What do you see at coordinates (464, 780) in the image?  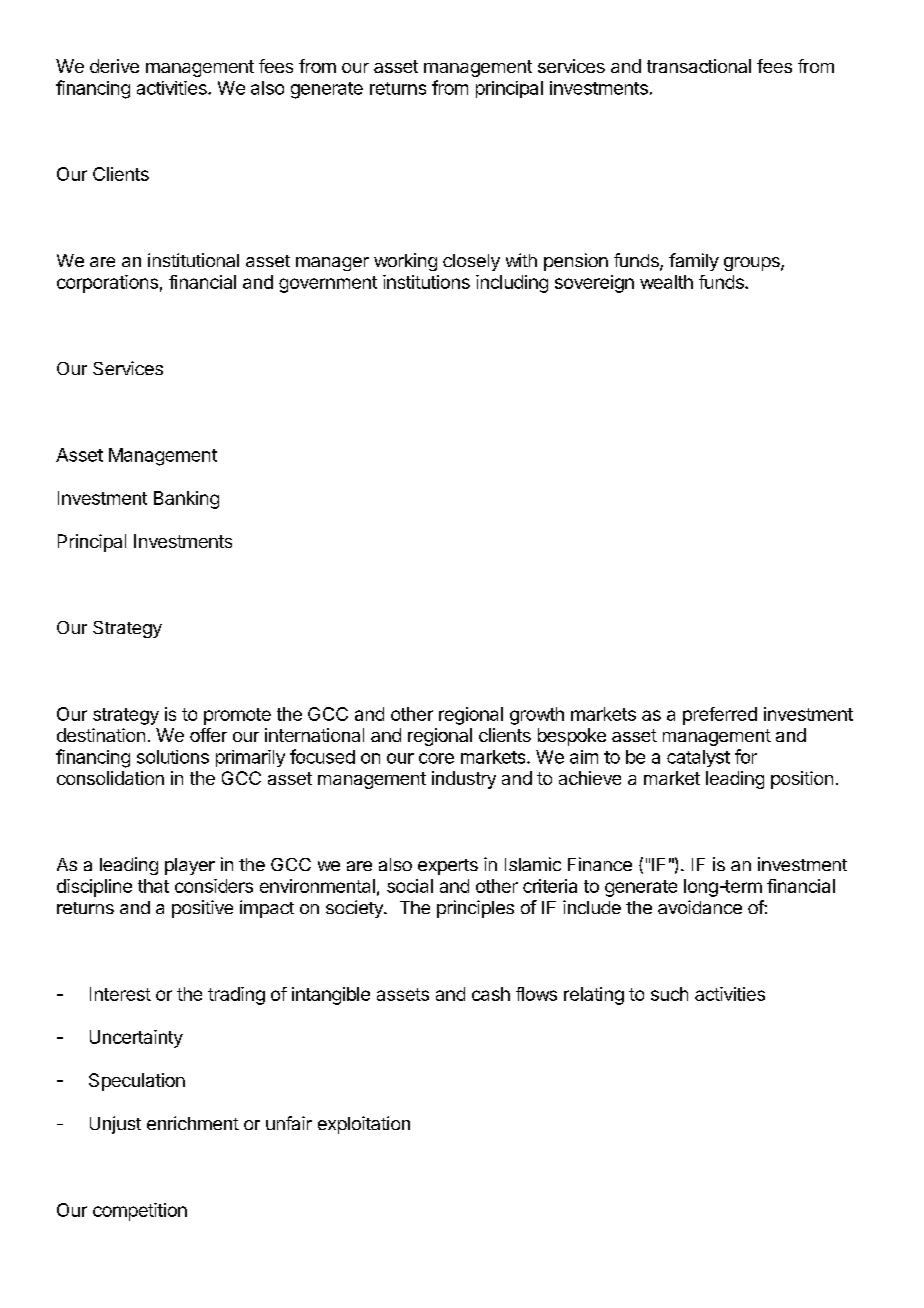 I see `industry` at bounding box center [464, 780].
